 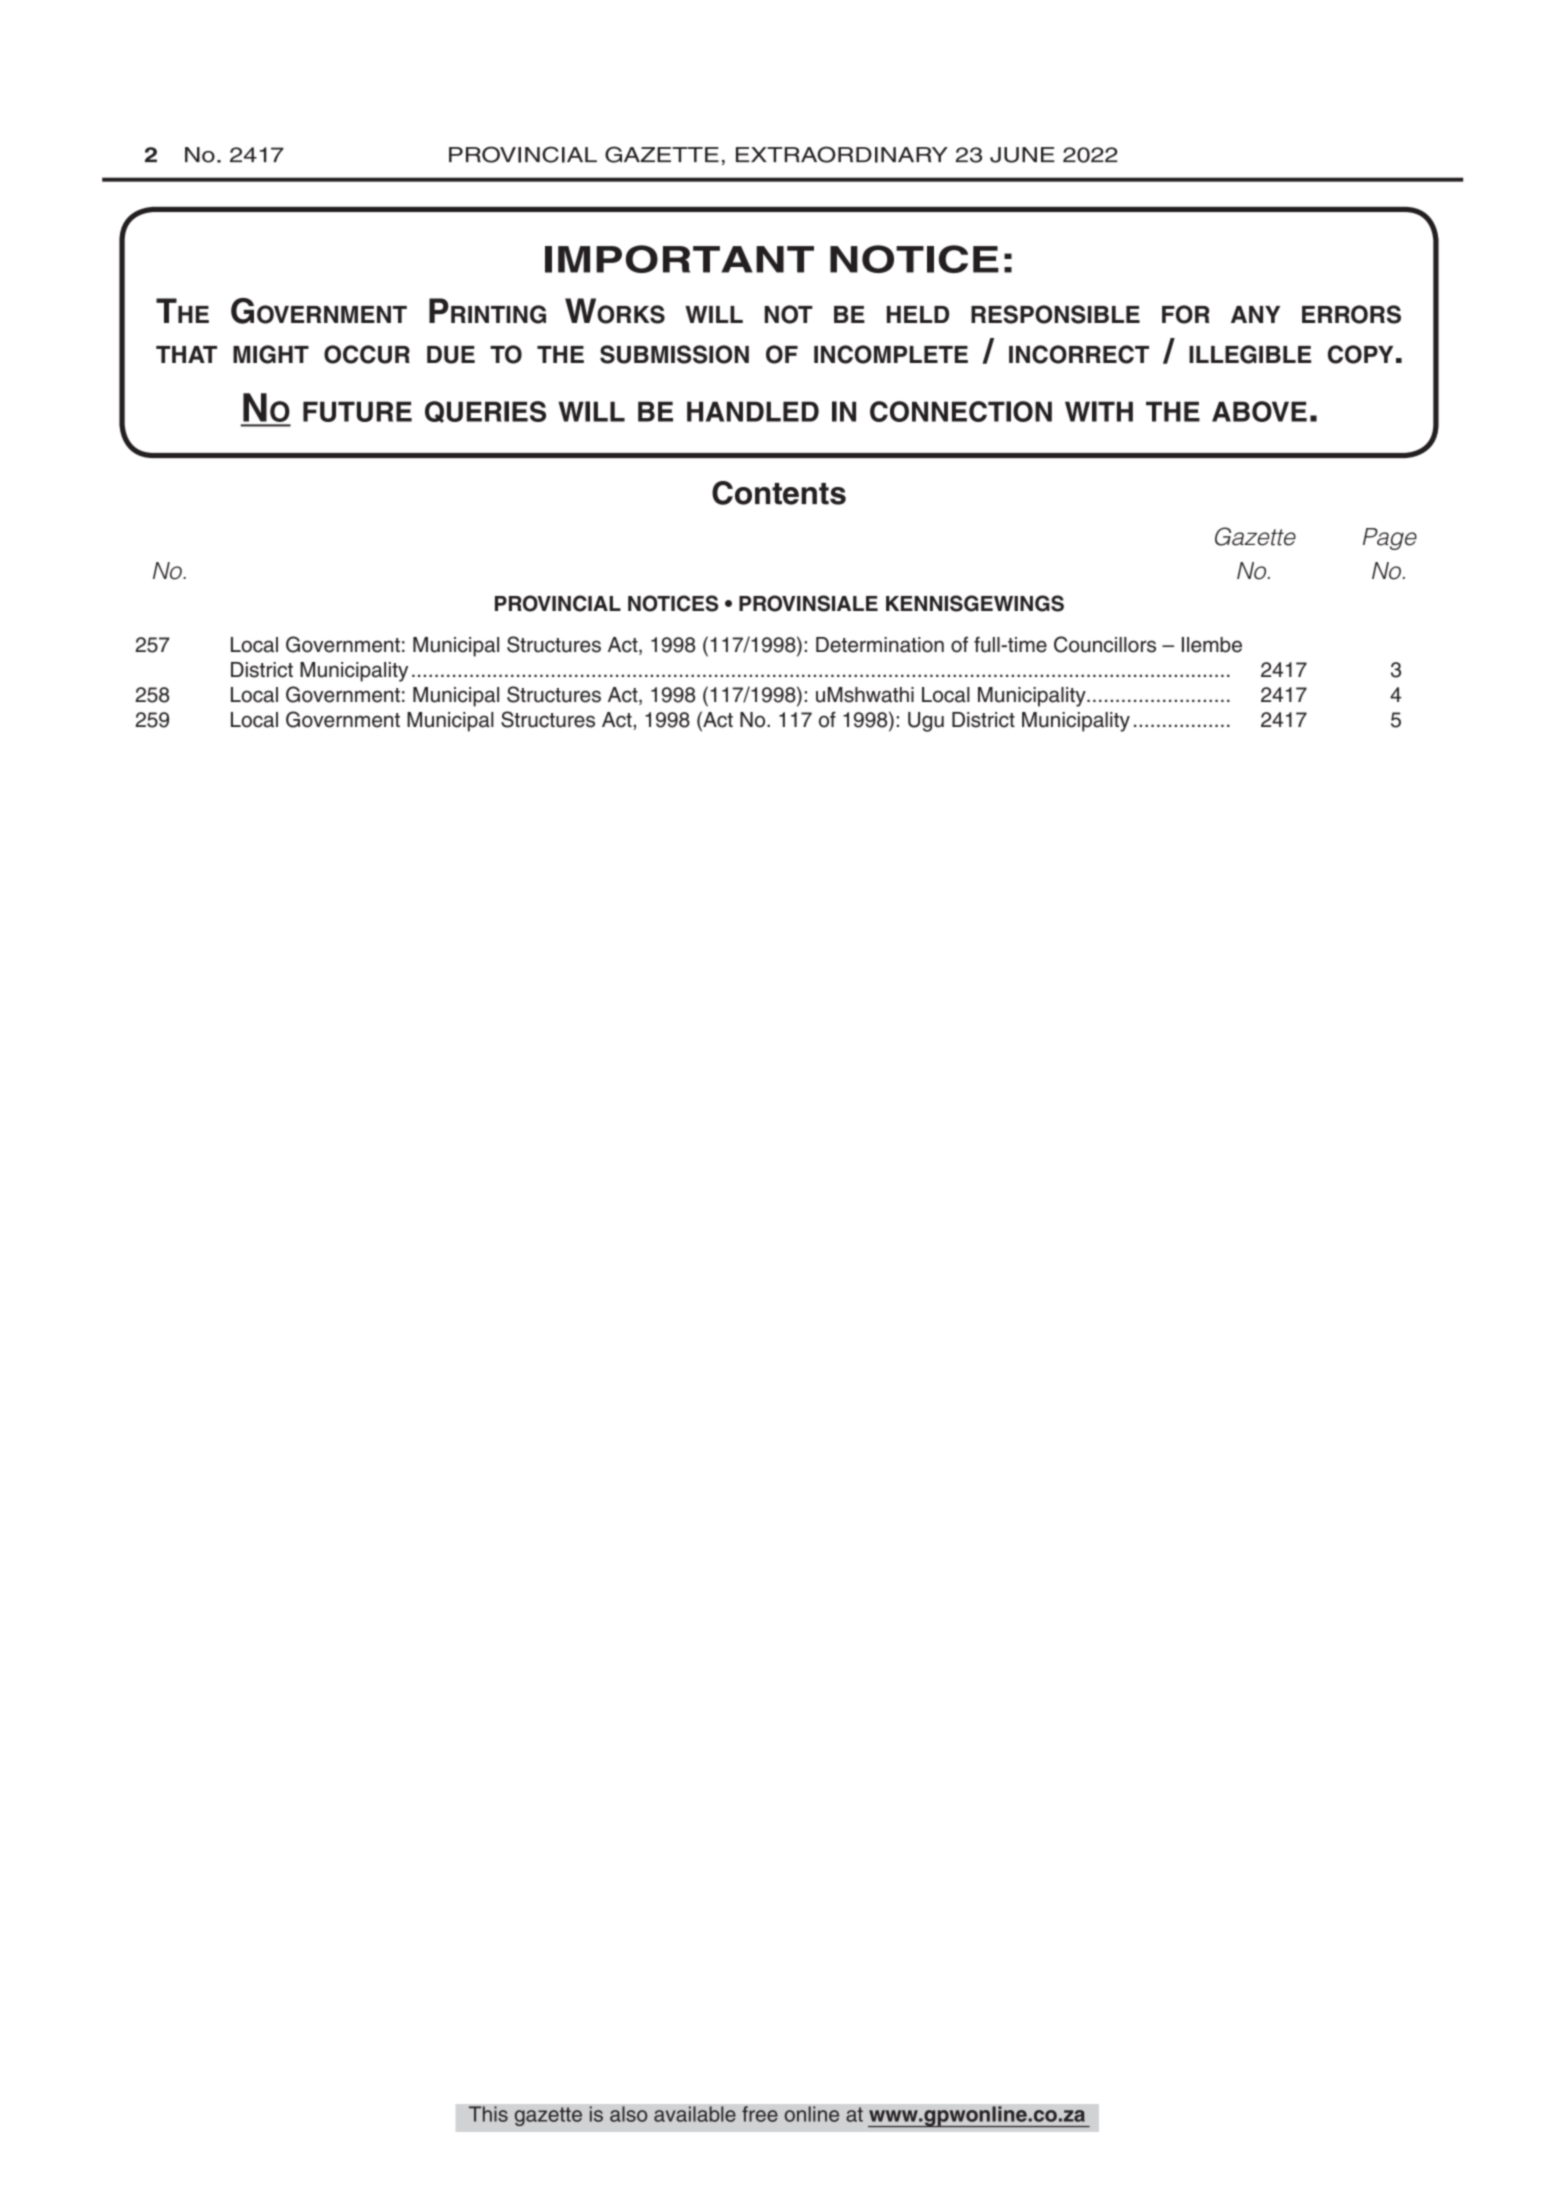 I want to click on Extraordinary, so click(x=842, y=154).
